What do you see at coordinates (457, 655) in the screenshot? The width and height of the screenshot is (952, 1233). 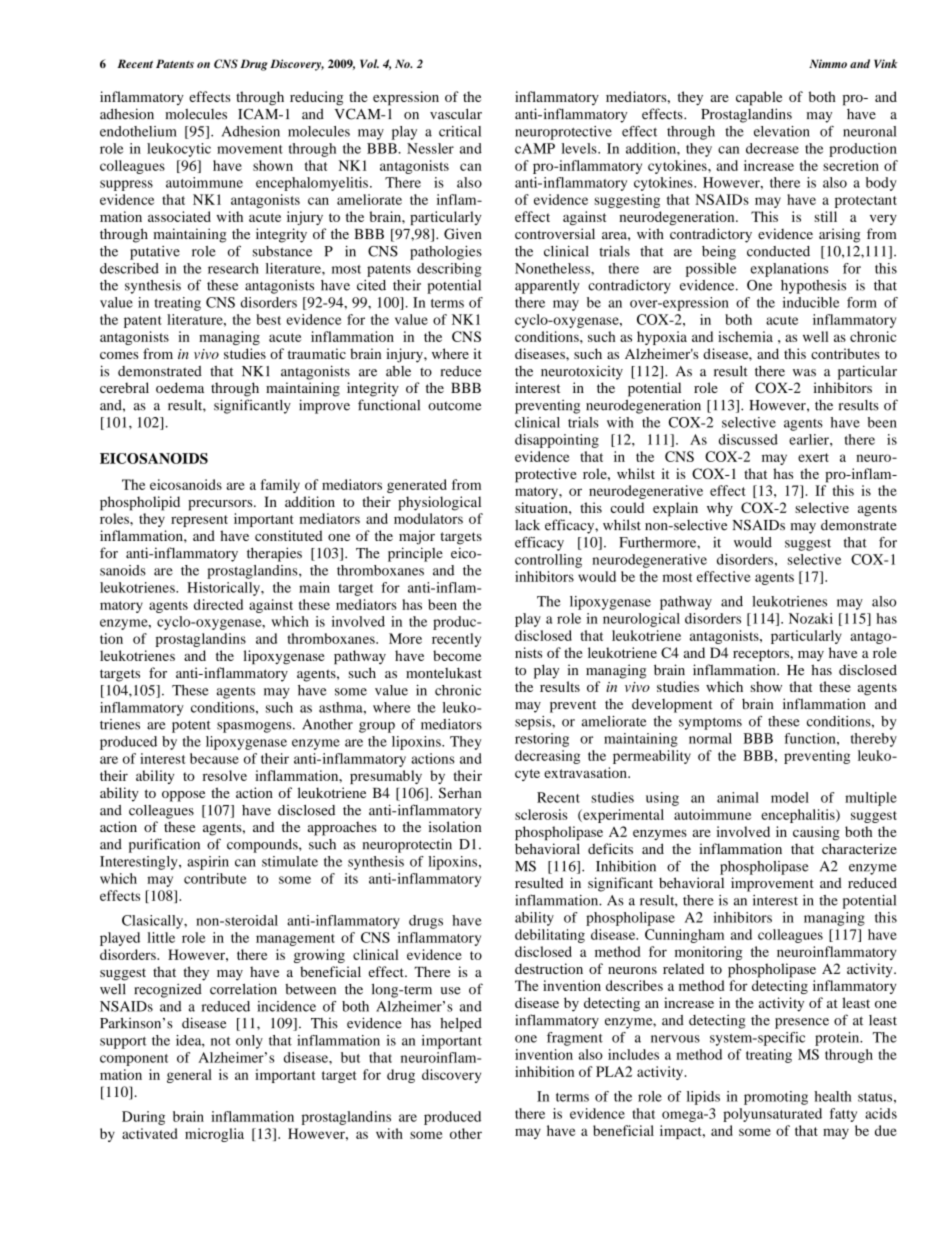 I see `become` at bounding box center [457, 655].
